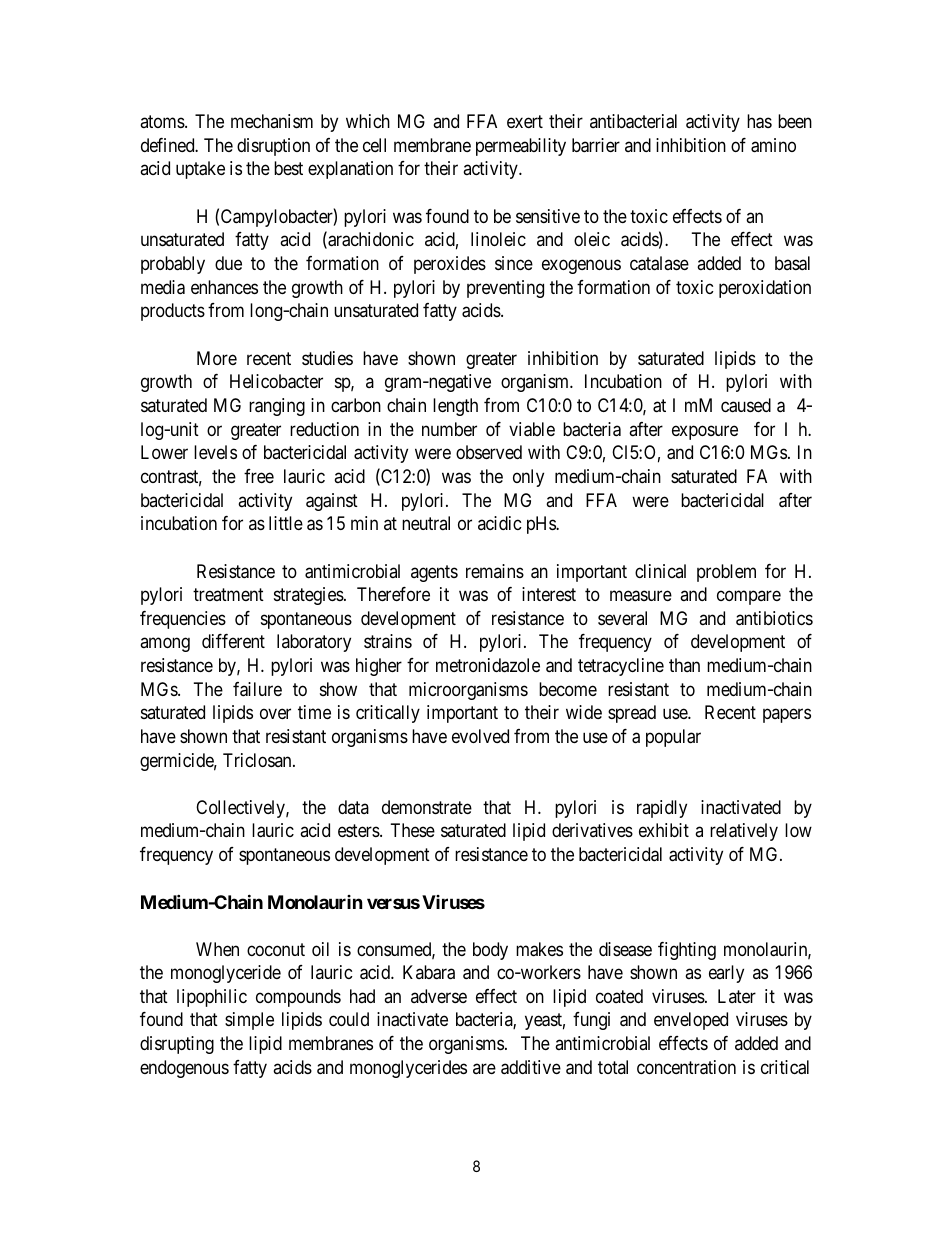 The width and height of the image is (952, 1233). Describe the element at coordinates (249, 1021) in the image. I see `simple` at that location.
